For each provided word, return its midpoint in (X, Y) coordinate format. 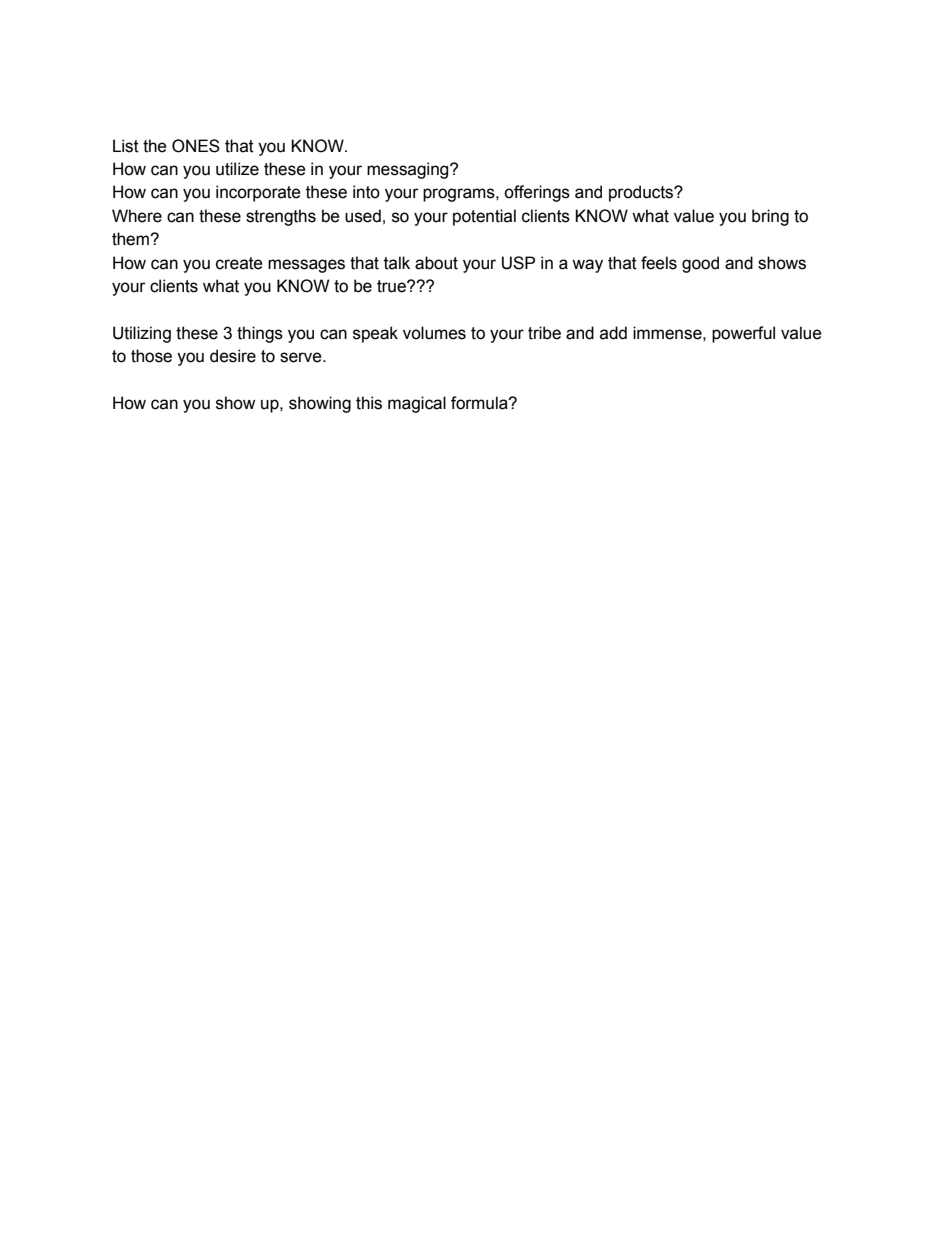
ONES (196, 146)
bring (770, 217)
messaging (409, 170)
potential (484, 217)
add (613, 333)
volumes (434, 333)
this (369, 403)
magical (417, 404)
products (642, 193)
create (239, 263)
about (436, 263)
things (260, 334)
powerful (743, 334)
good (700, 264)
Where (137, 216)
